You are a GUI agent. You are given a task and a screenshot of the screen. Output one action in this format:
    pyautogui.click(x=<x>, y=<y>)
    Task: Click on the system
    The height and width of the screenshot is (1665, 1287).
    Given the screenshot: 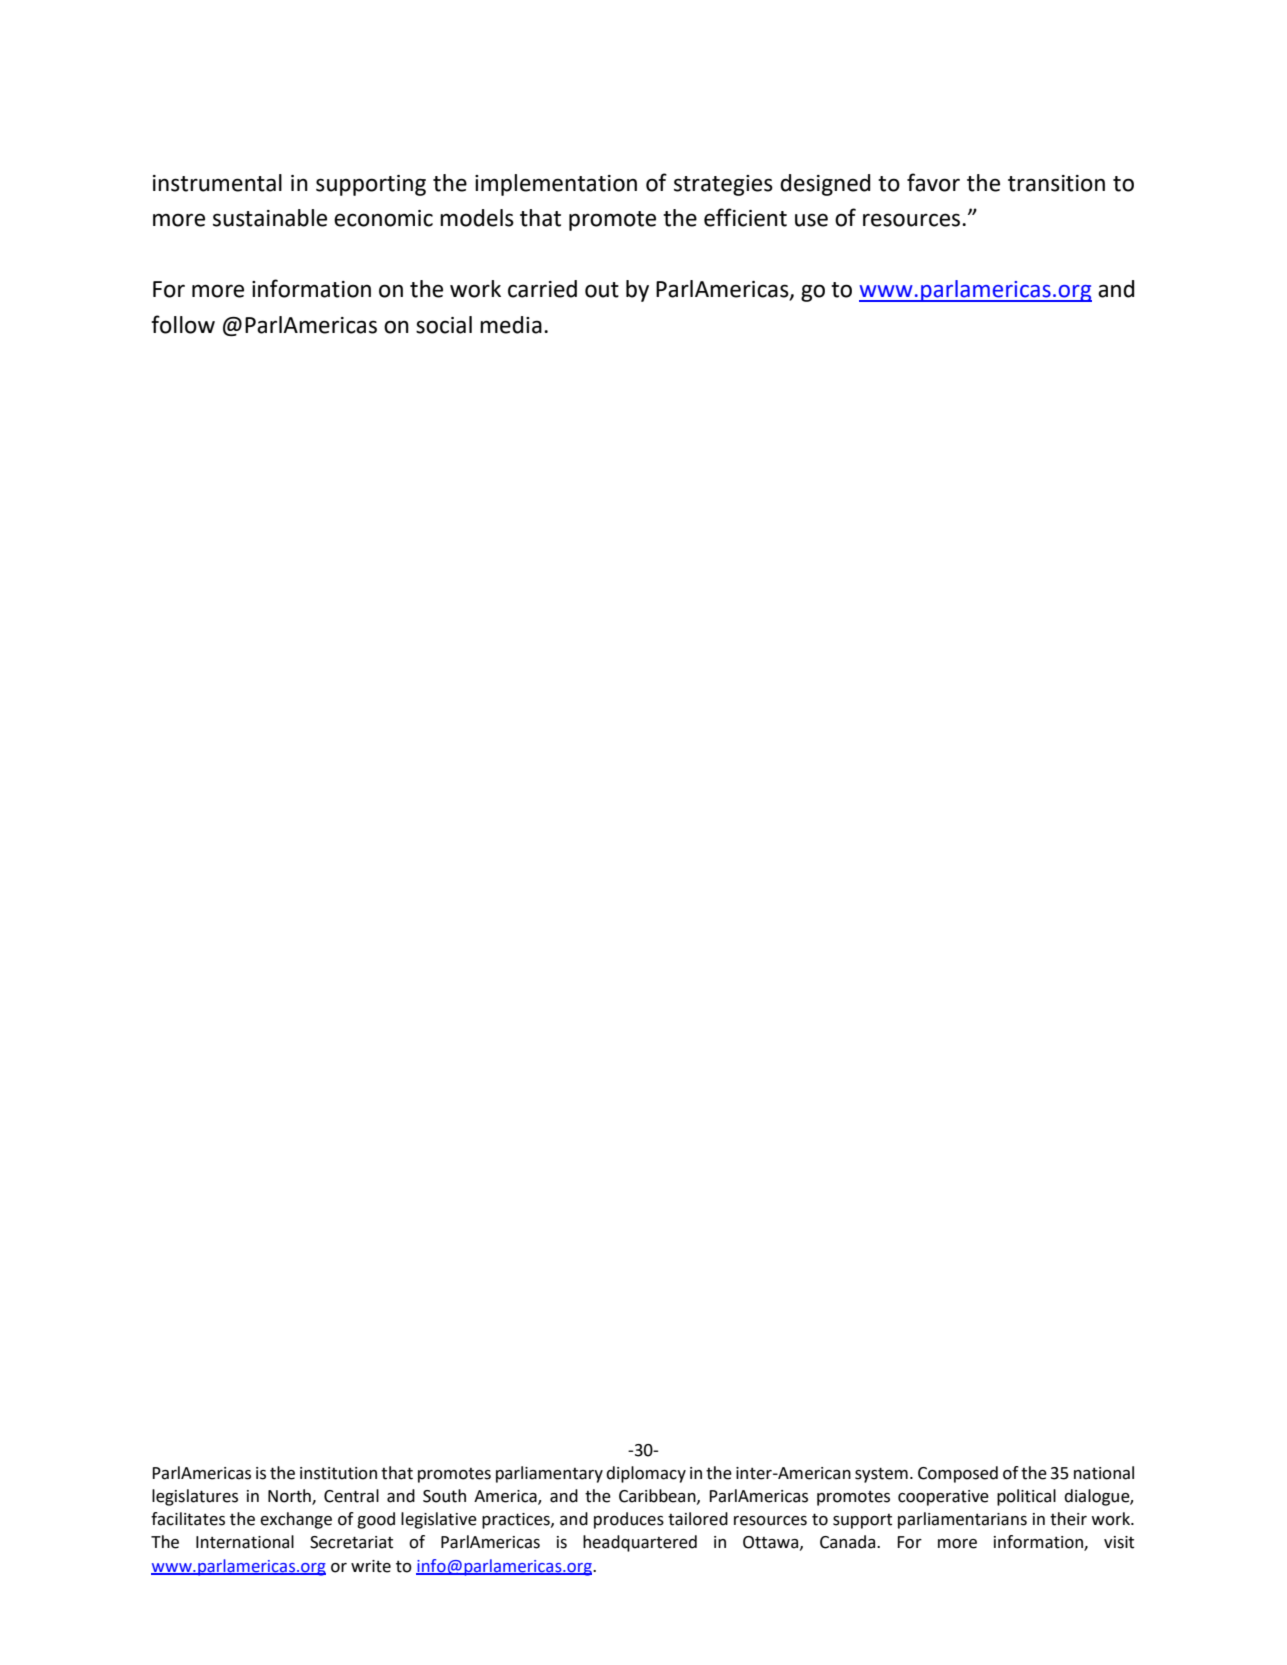 What is the action you would take?
    pyautogui.click(x=881, y=1475)
